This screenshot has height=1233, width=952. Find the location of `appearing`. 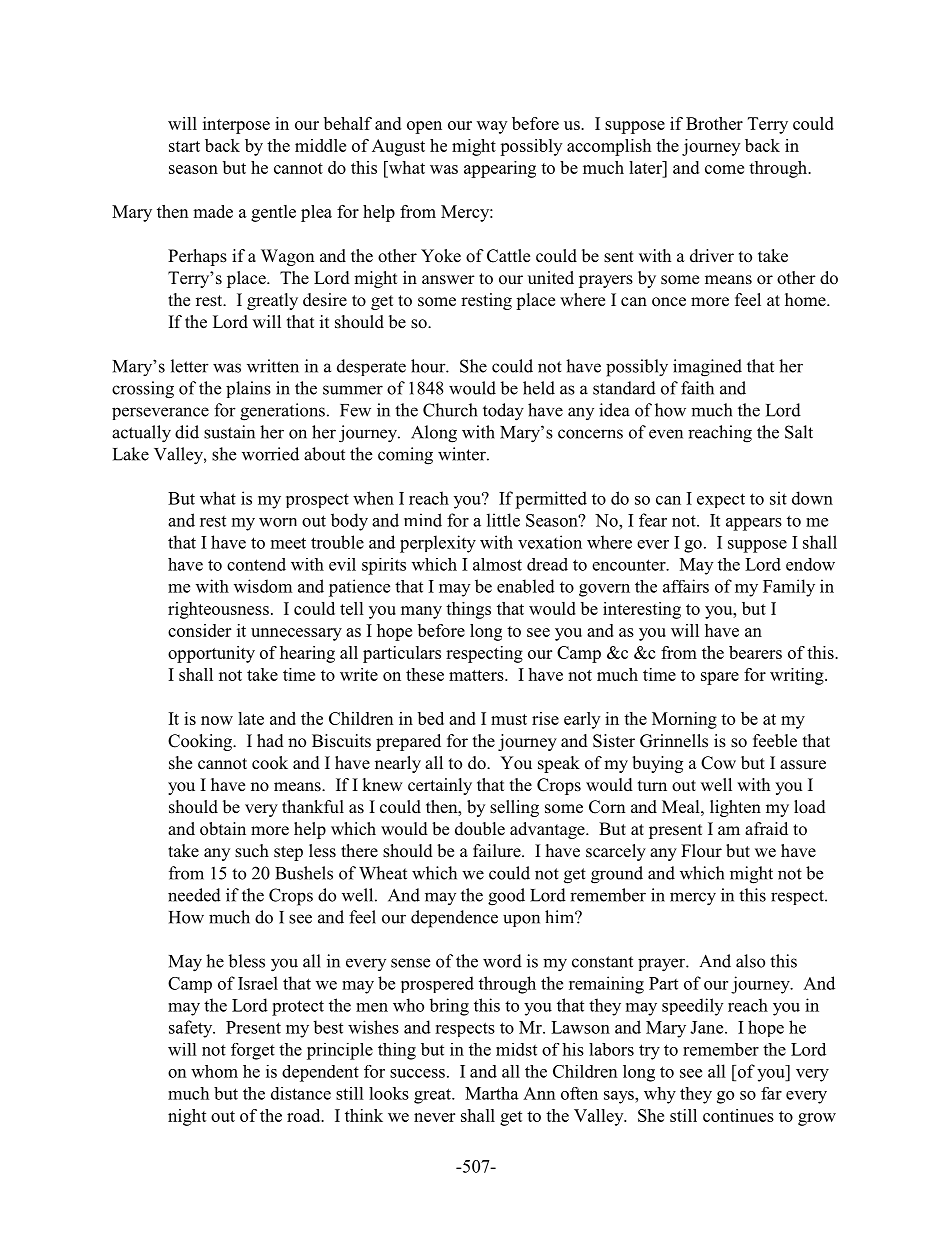

appearing is located at coordinates (500, 169).
